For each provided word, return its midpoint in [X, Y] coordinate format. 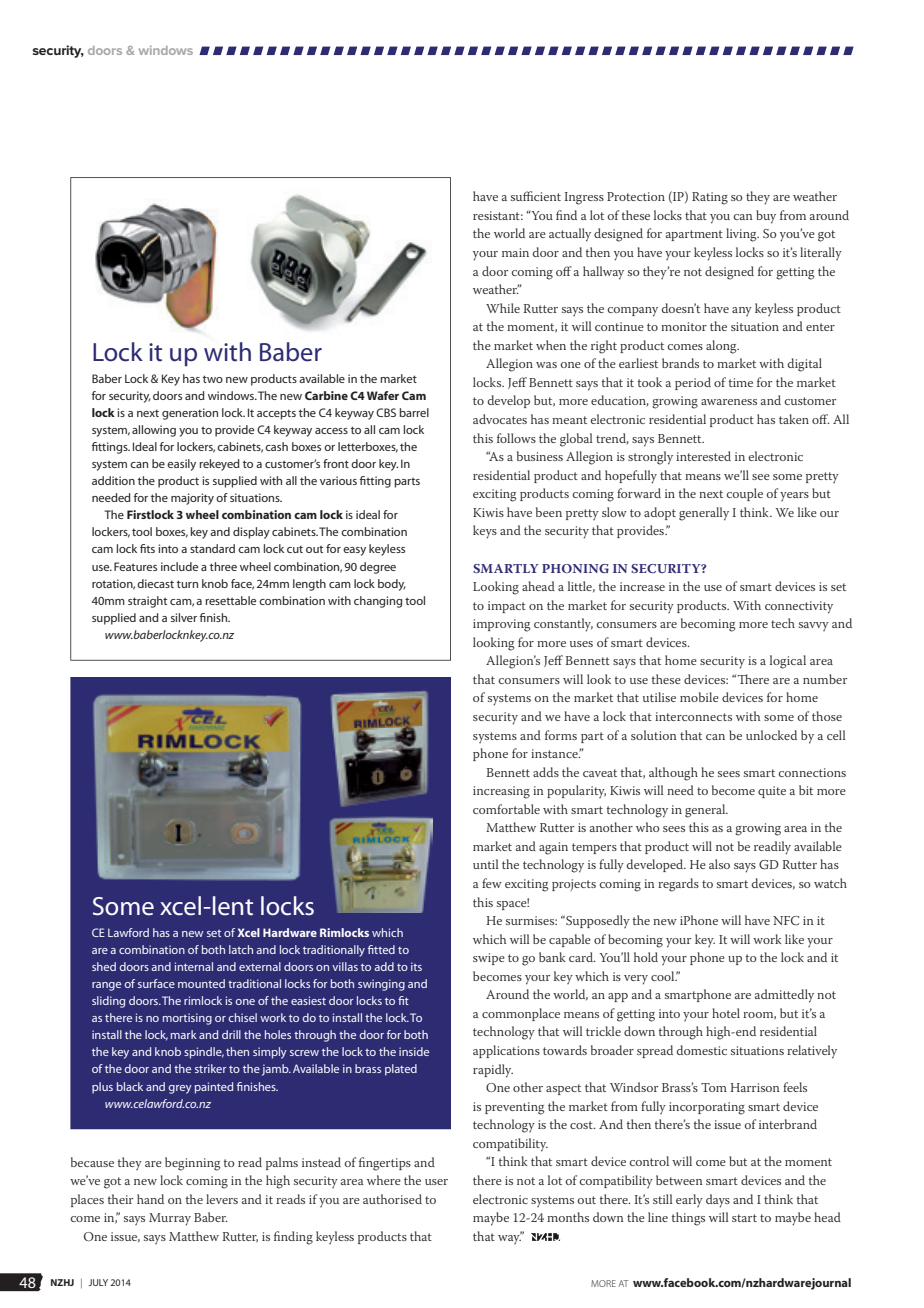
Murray [170, 1219]
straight [147, 602]
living [742, 235]
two [213, 379]
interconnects [693, 716]
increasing [501, 792]
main [515, 252]
